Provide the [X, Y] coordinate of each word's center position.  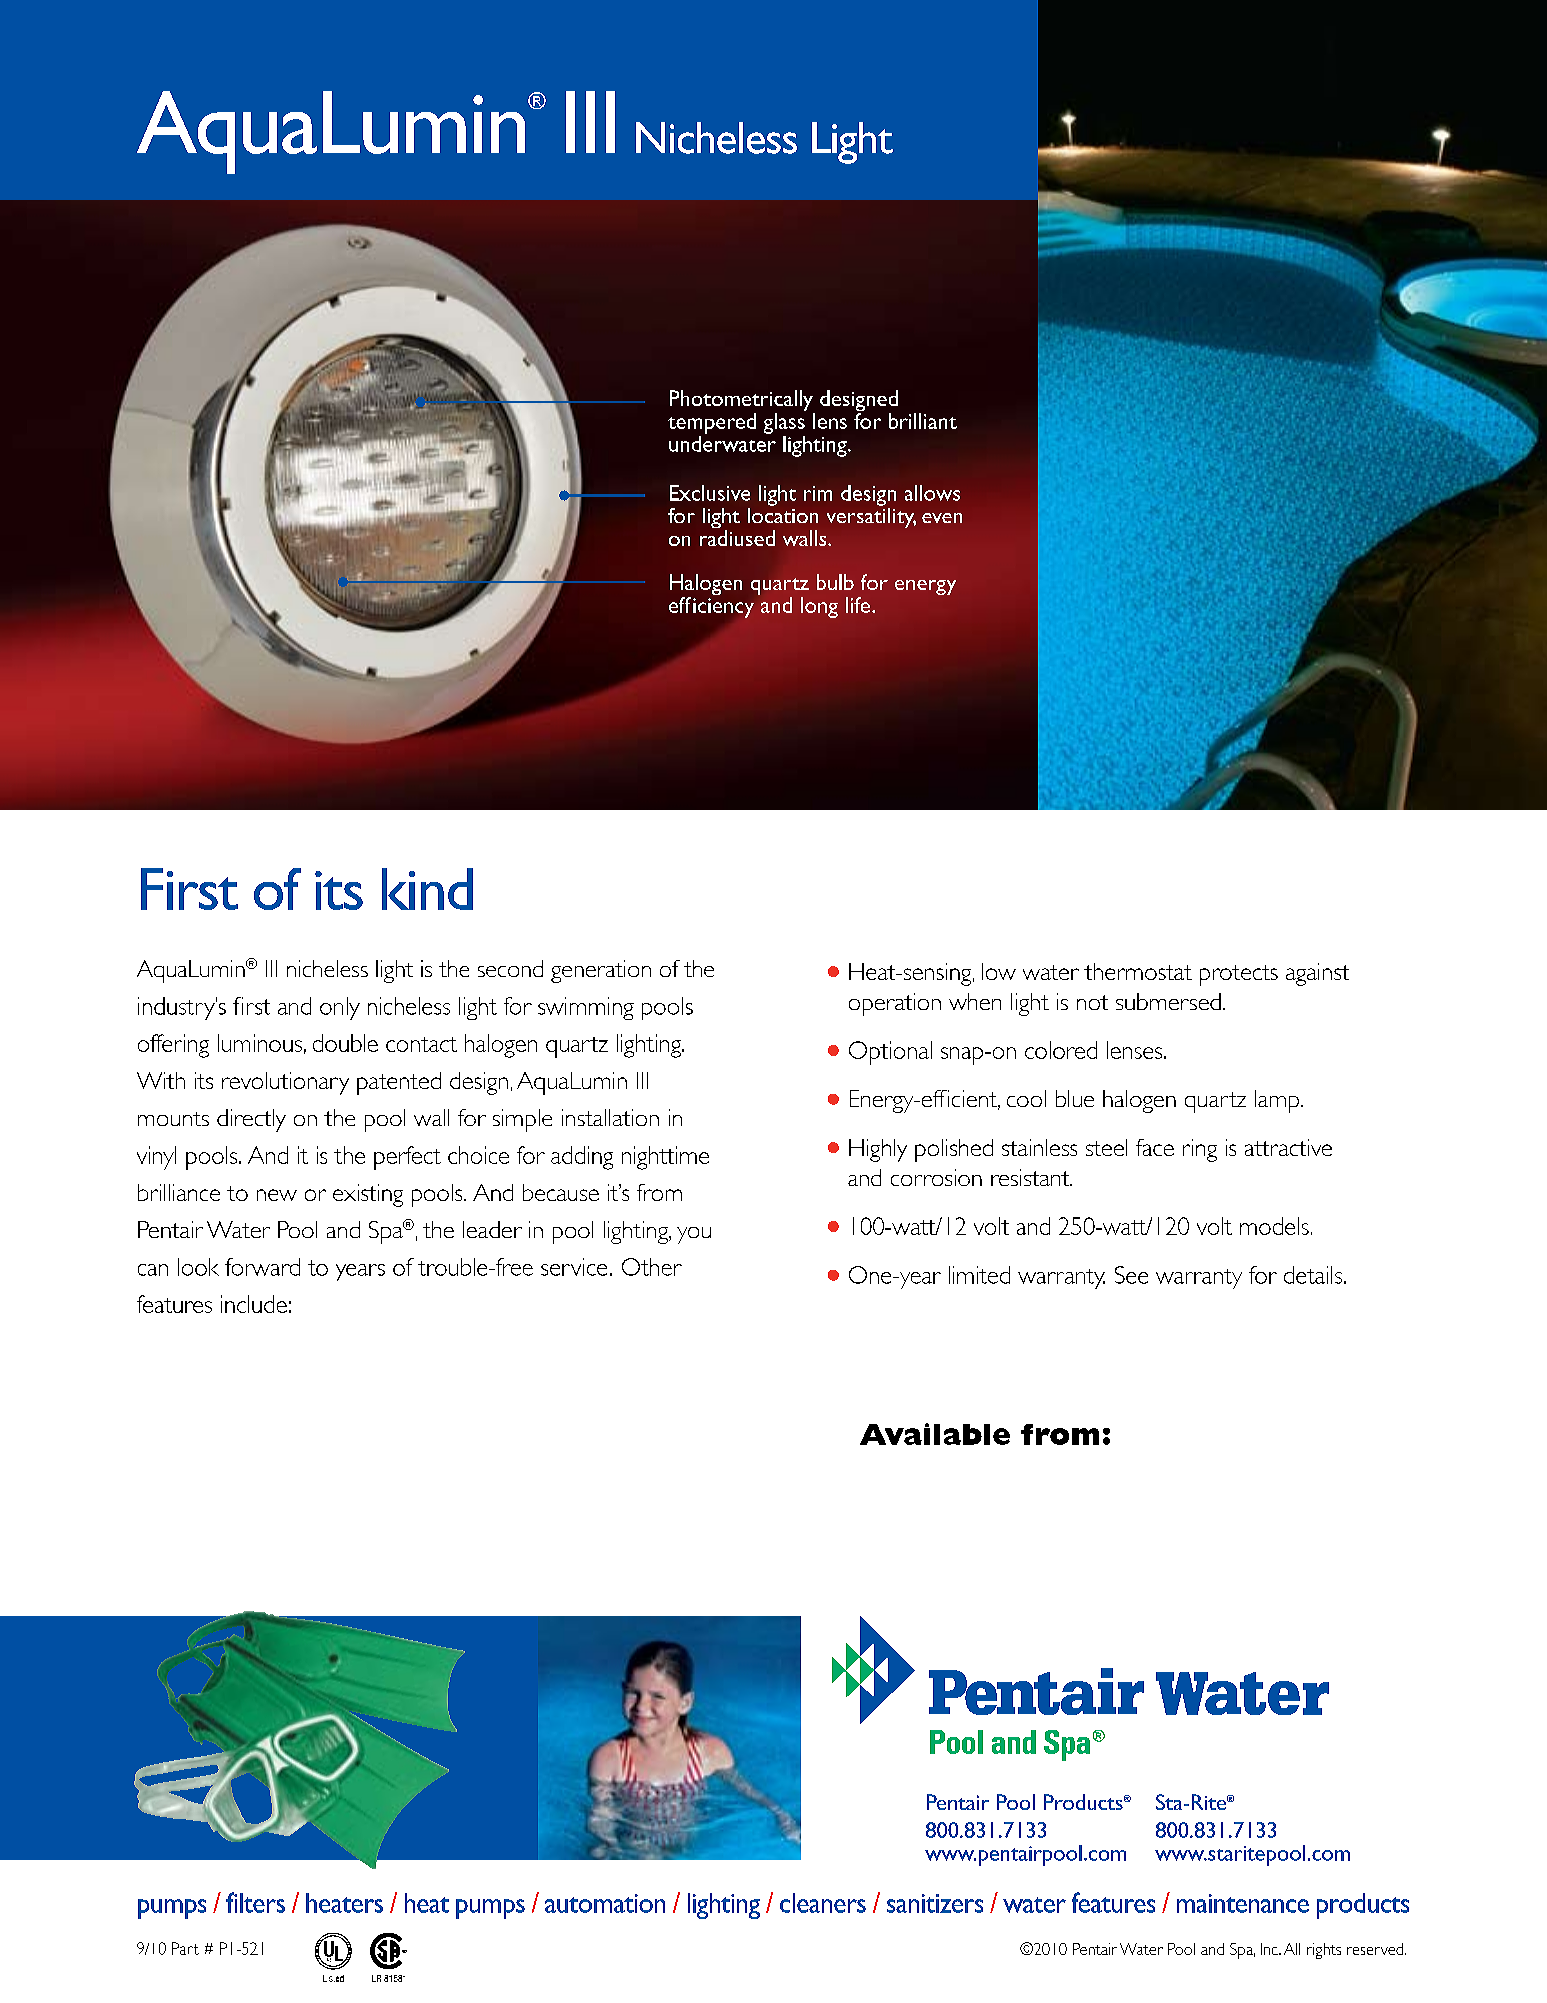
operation [895, 1004]
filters [255, 1902]
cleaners [823, 1903]
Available [935, 1434]
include [254, 1304]
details [1314, 1275]
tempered [712, 425]
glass [784, 425]
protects [1239, 975]
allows [932, 493]
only [340, 1008]
